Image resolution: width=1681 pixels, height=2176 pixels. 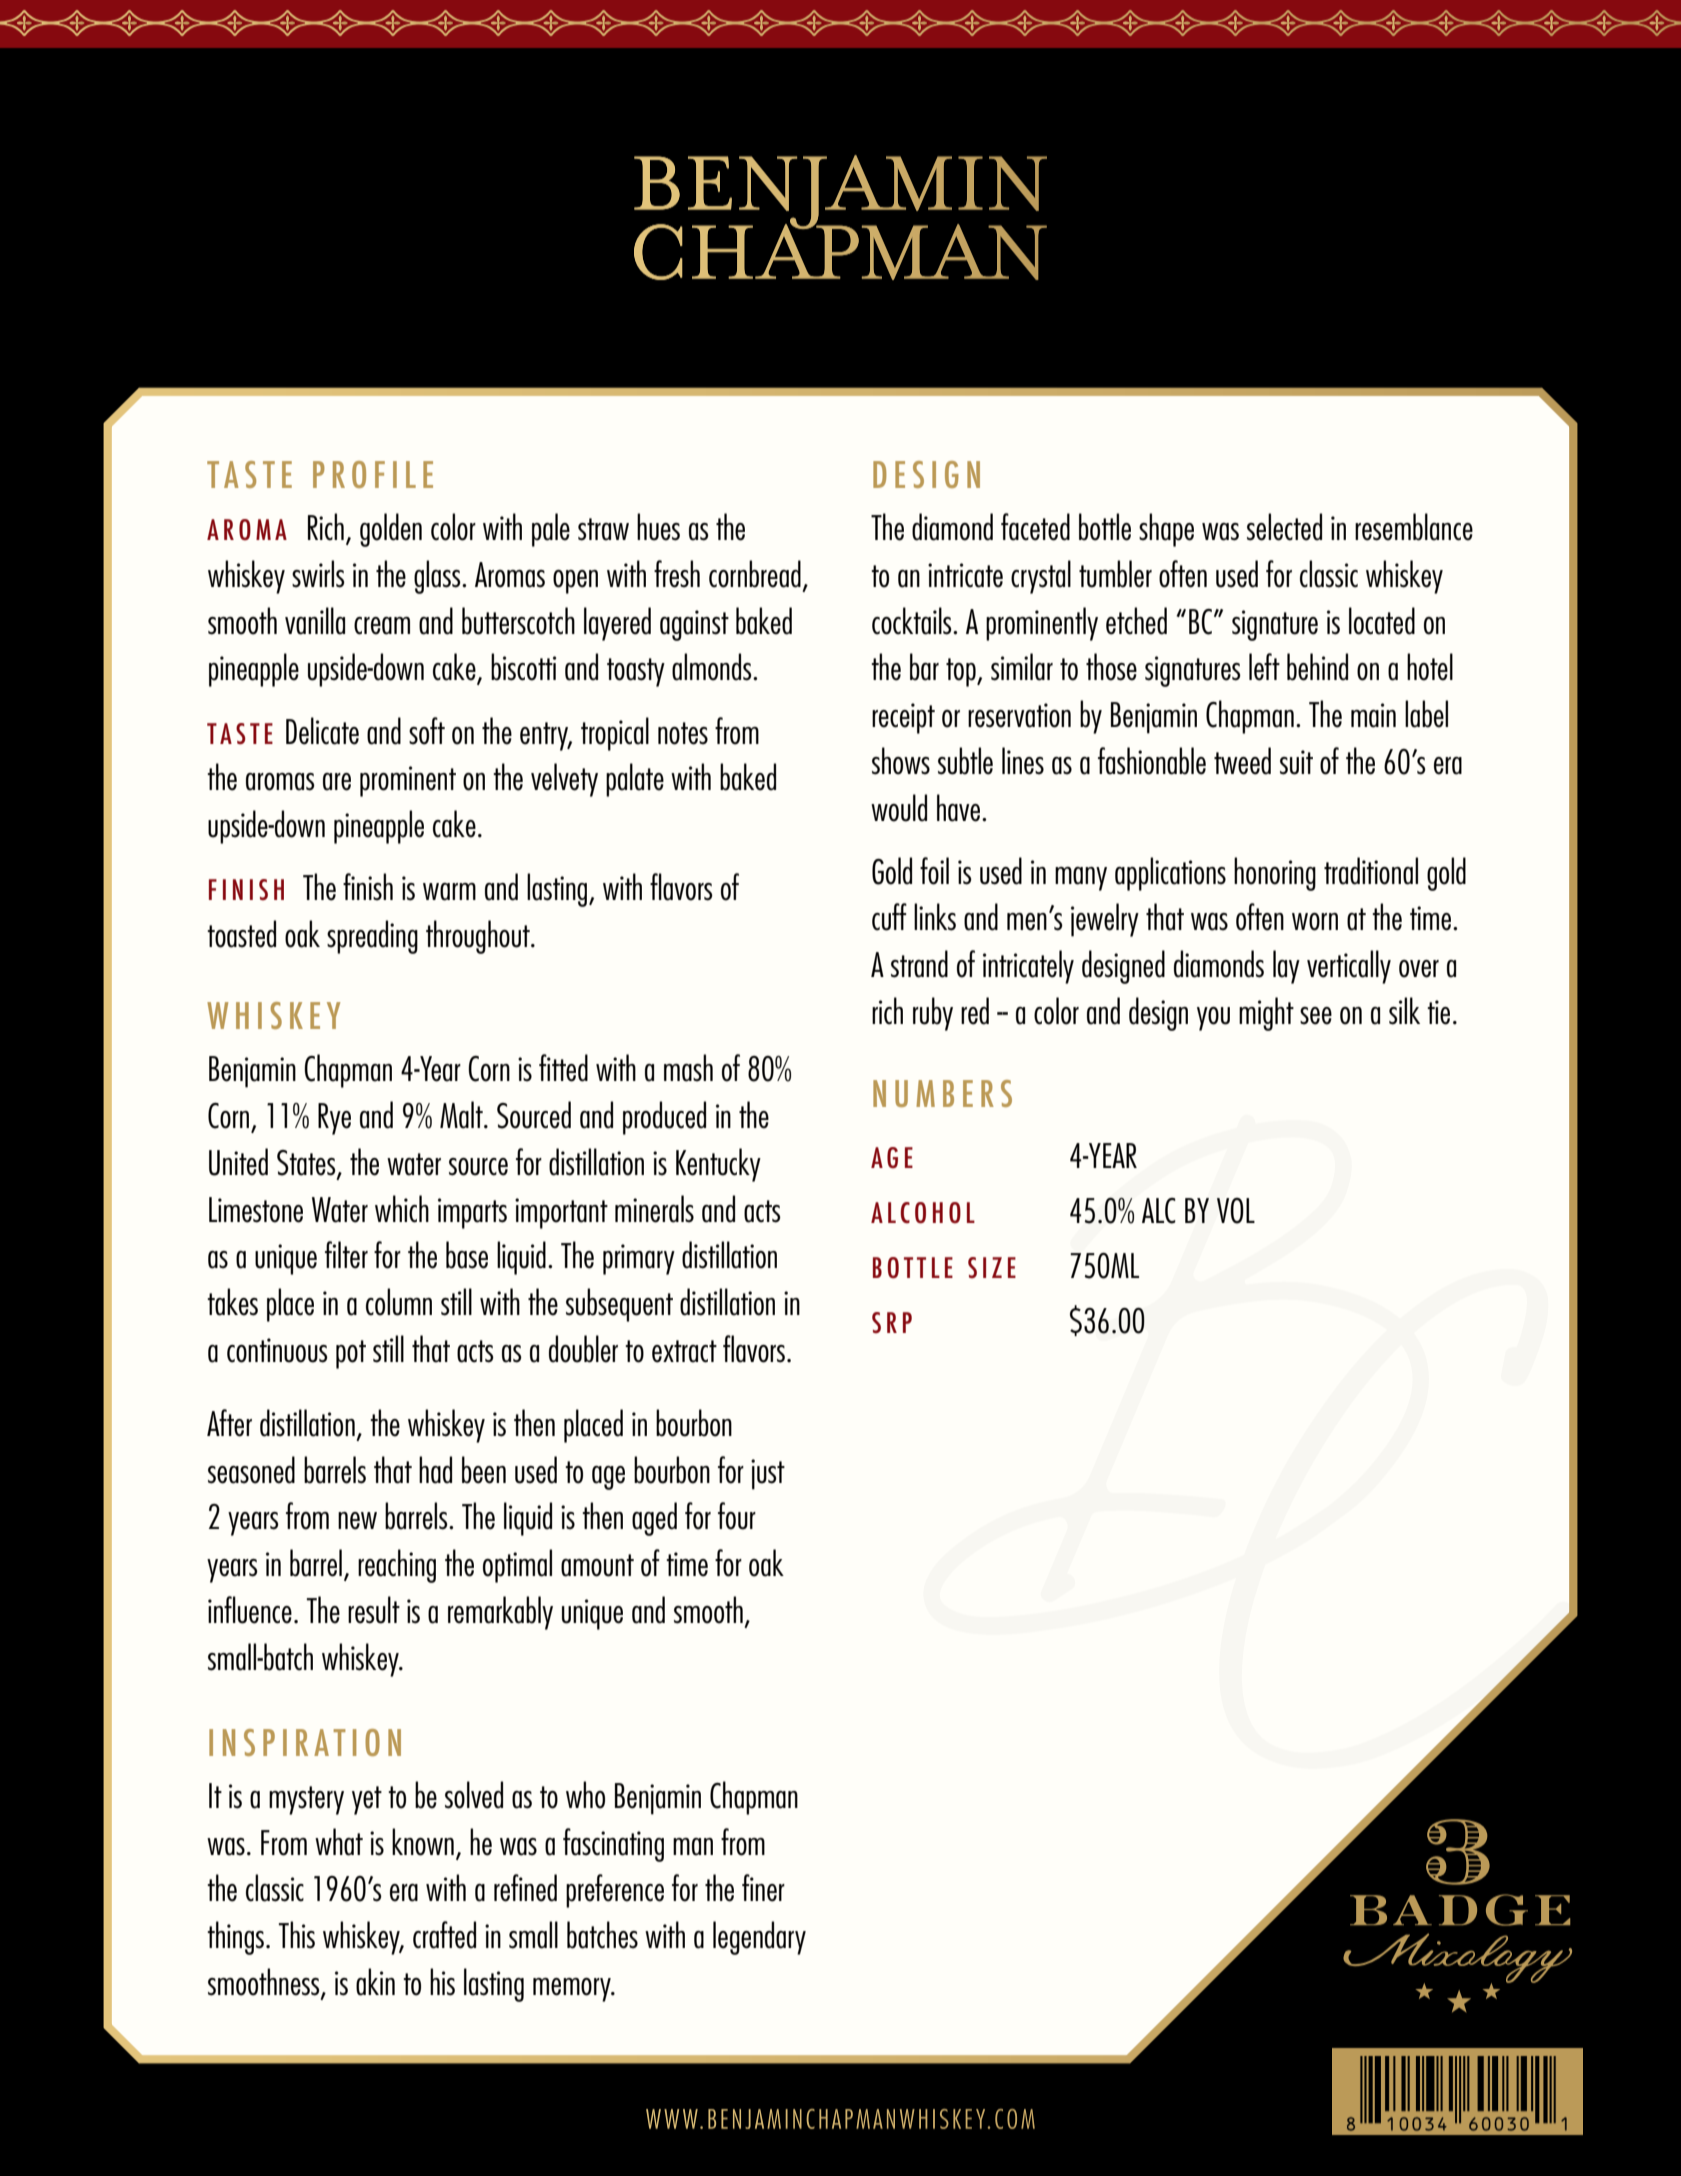 What do you see at coordinates (375, 1982) in the screenshot?
I see `akin` at bounding box center [375, 1982].
